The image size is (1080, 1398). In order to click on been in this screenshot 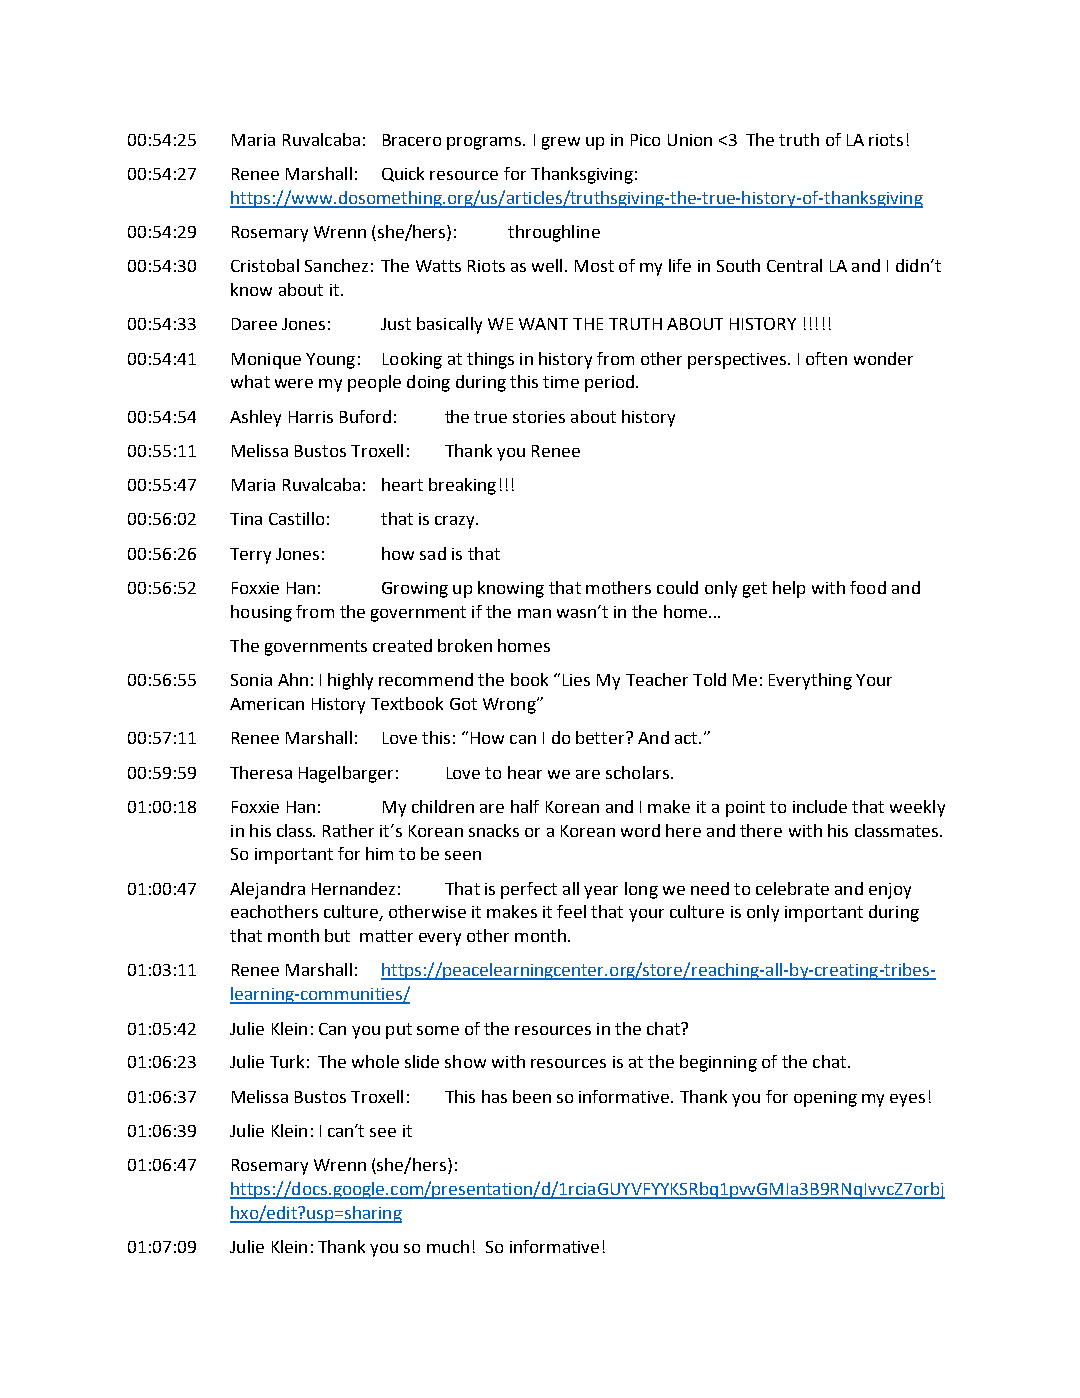, I will do `click(532, 1096)`.
